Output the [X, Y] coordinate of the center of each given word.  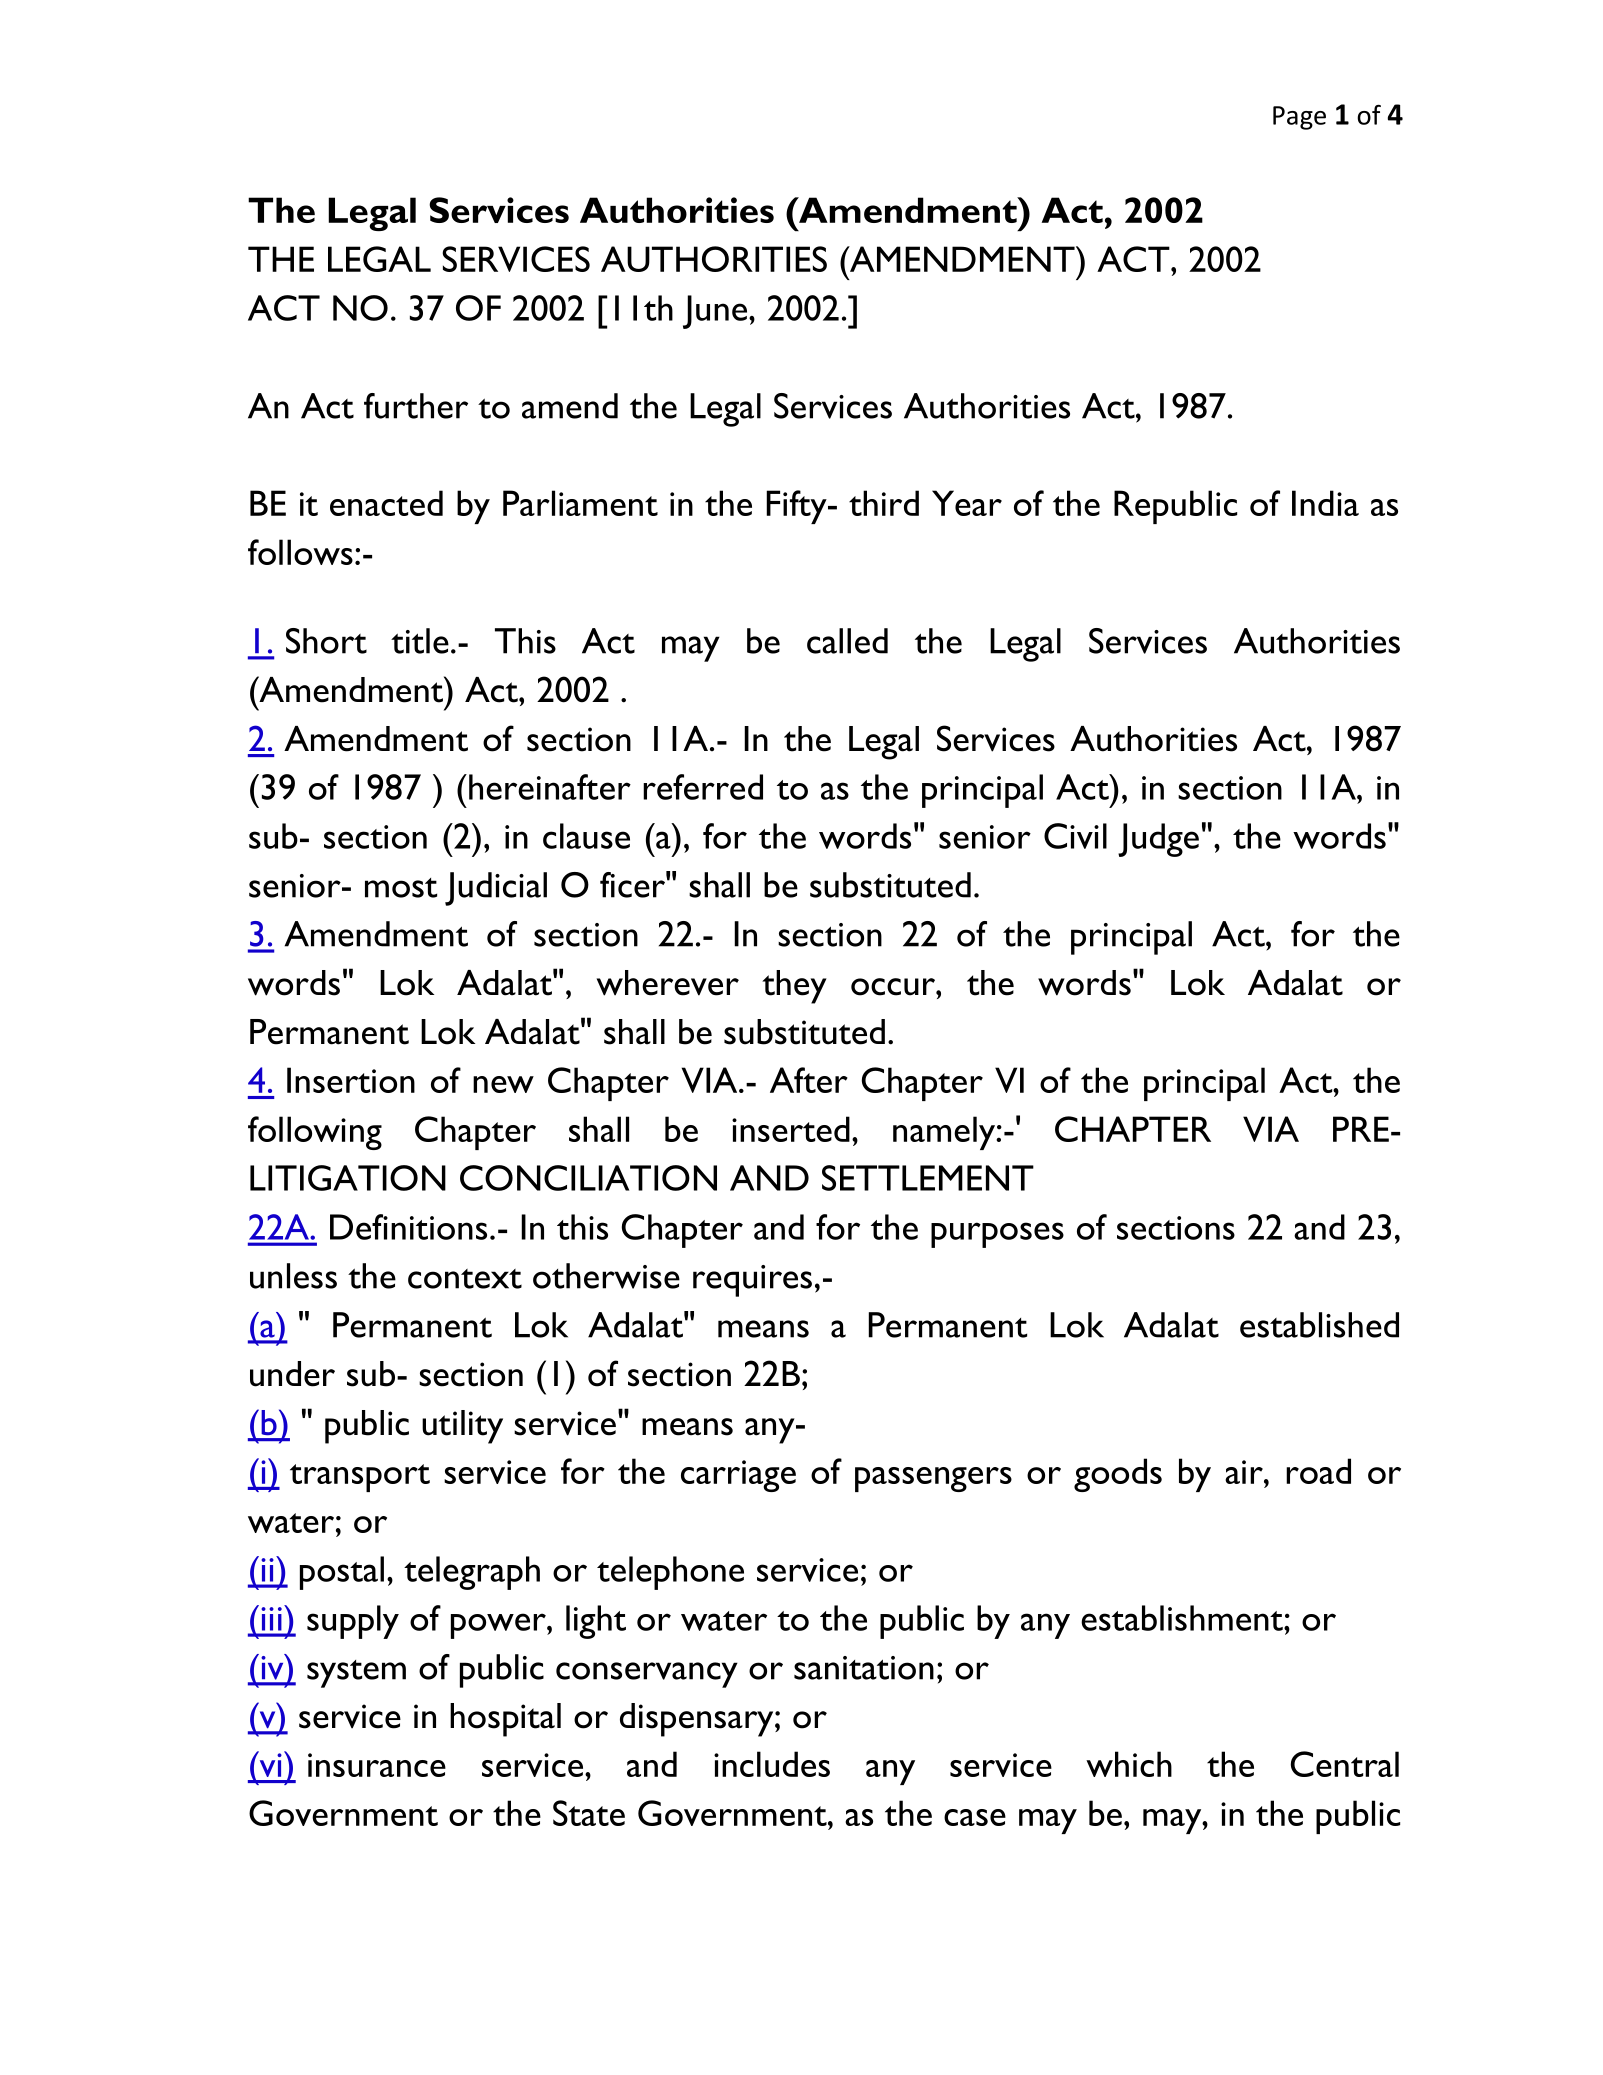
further [416, 406]
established [1319, 1325]
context [465, 1279]
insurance [377, 1765]
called [847, 641]
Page [1299, 118]
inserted [791, 1129]
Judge [1158, 840]
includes [772, 1764]
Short [326, 641]
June [716, 312]
